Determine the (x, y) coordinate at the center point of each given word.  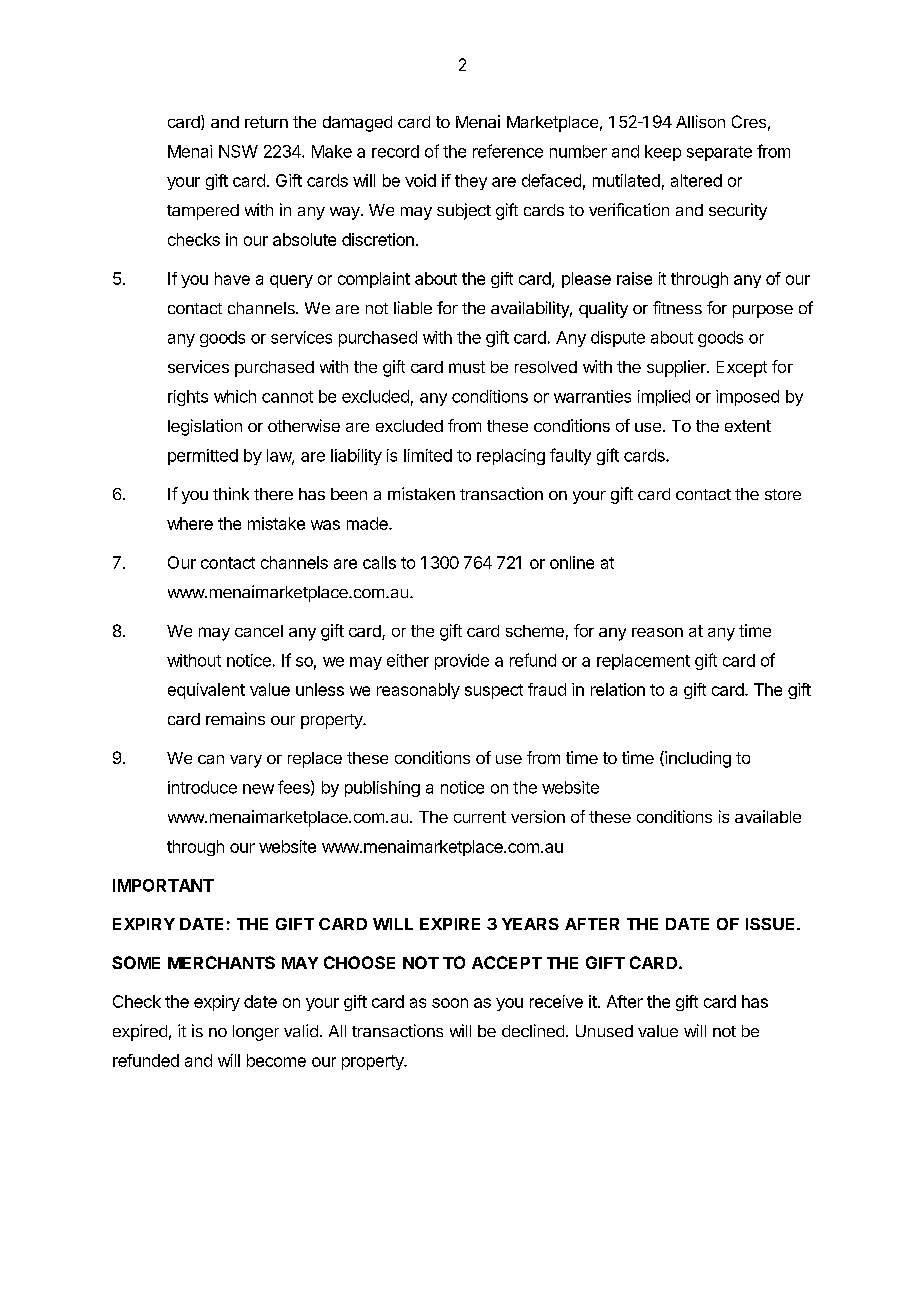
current (480, 817)
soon (450, 1003)
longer (256, 1033)
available (768, 816)
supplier (677, 368)
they (471, 182)
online (572, 562)
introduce (202, 787)
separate (719, 153)
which (235, 396)
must (467, 367)
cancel (259, 631)
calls (379, 562)
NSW (238, 151)
